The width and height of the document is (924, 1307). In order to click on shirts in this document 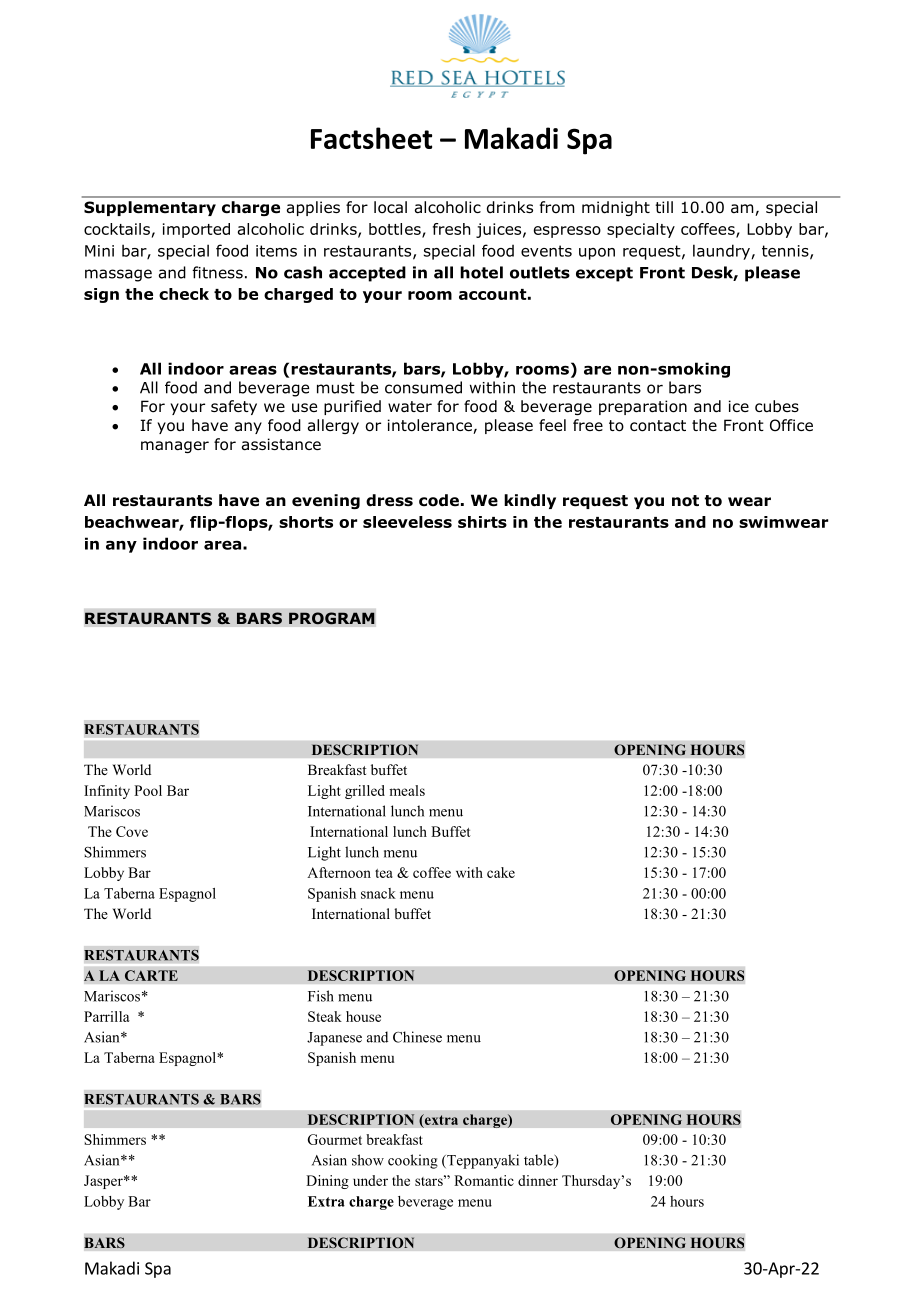, I will do `click(482, 522)`.
